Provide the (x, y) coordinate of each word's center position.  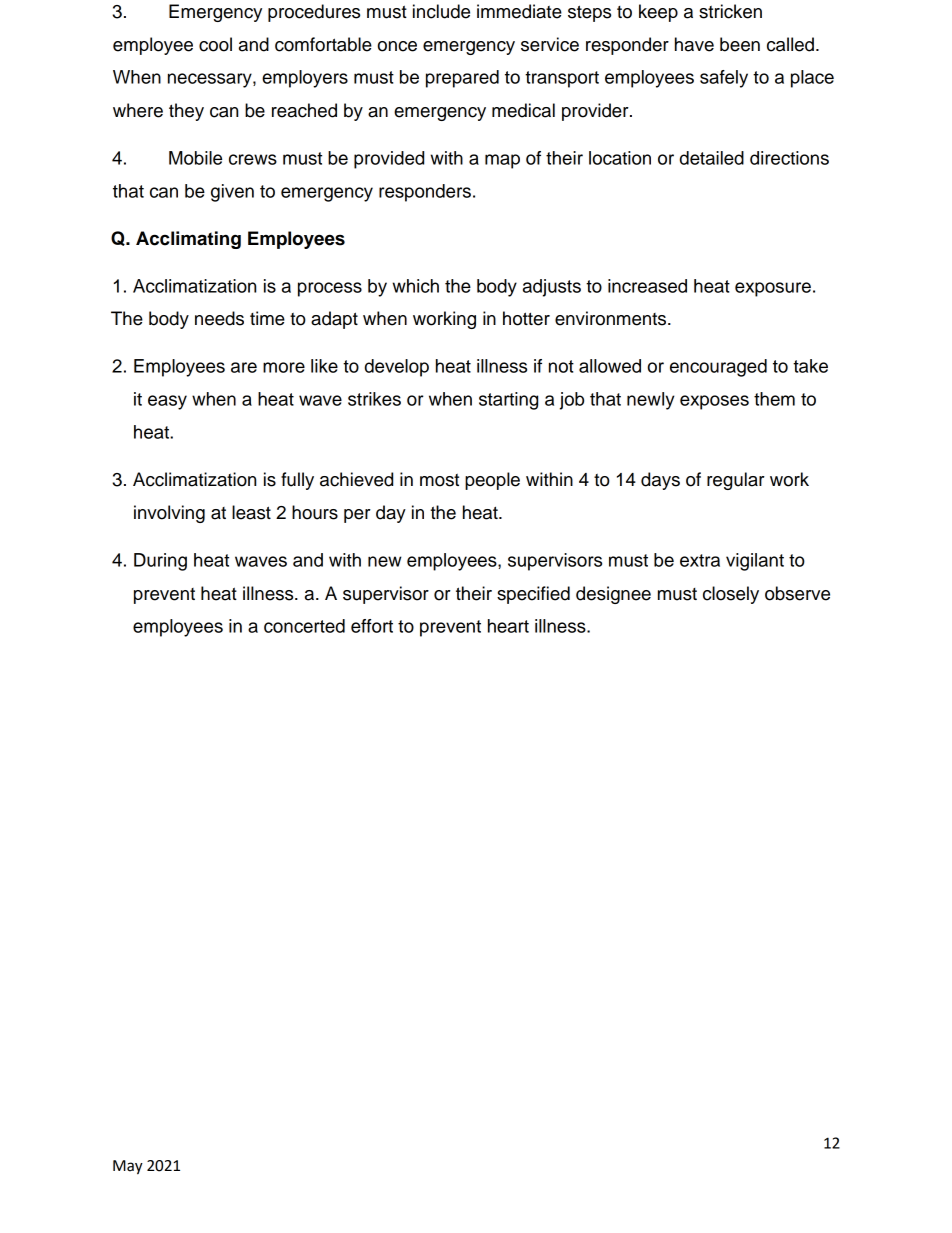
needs (219, 318)
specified (533, 595)
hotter (526, 318)
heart (508, 626)
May (128, 1167)
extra (700, 560)
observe (797, 593)
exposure (773, 289)
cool (215, 44)
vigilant (755, 562)
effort (372, 626)
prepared (462, 79)
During (160, 562)
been (740, 44)
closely (731, 595)
